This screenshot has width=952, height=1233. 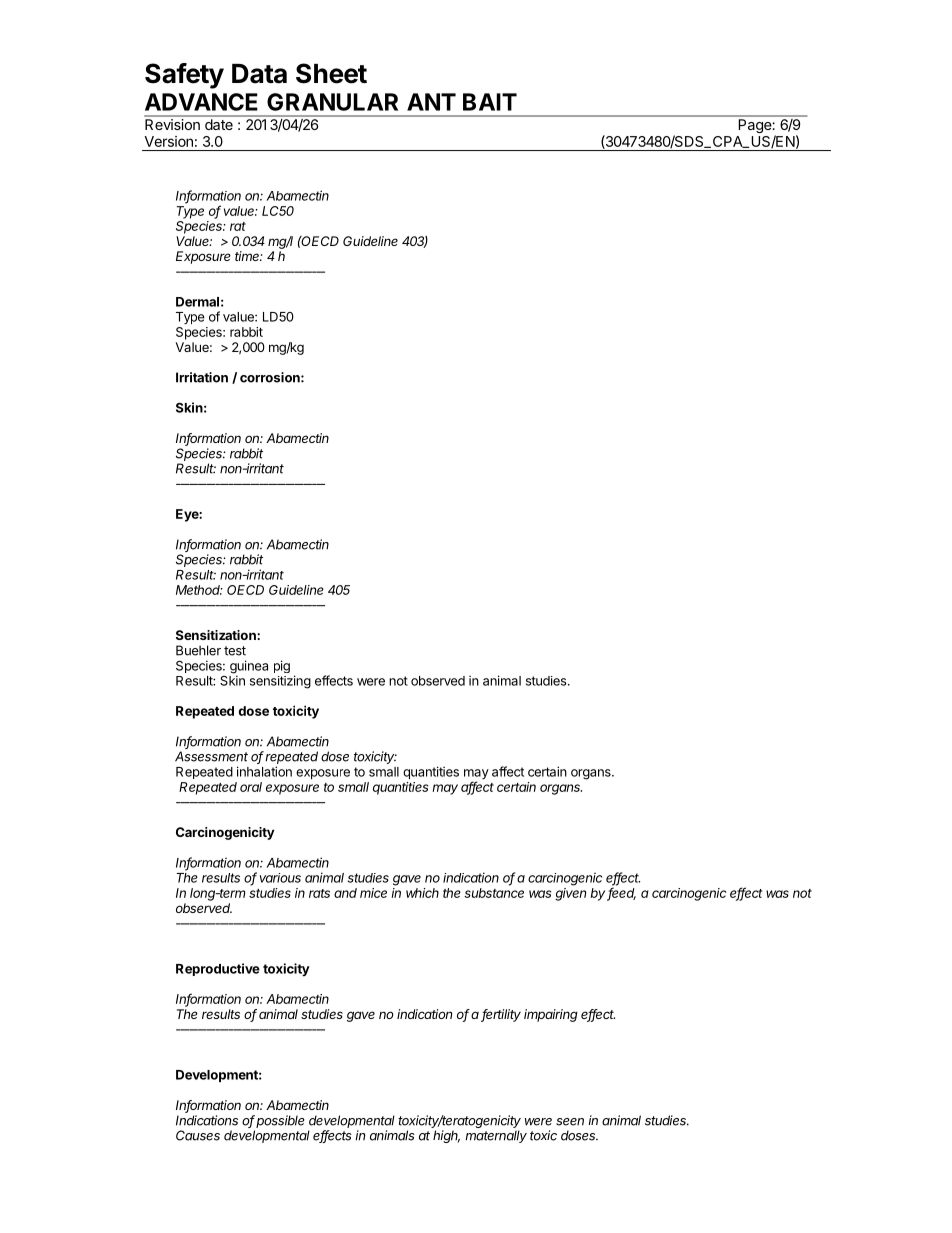 I want to click on Irritation, so click(x=202, y=377).
